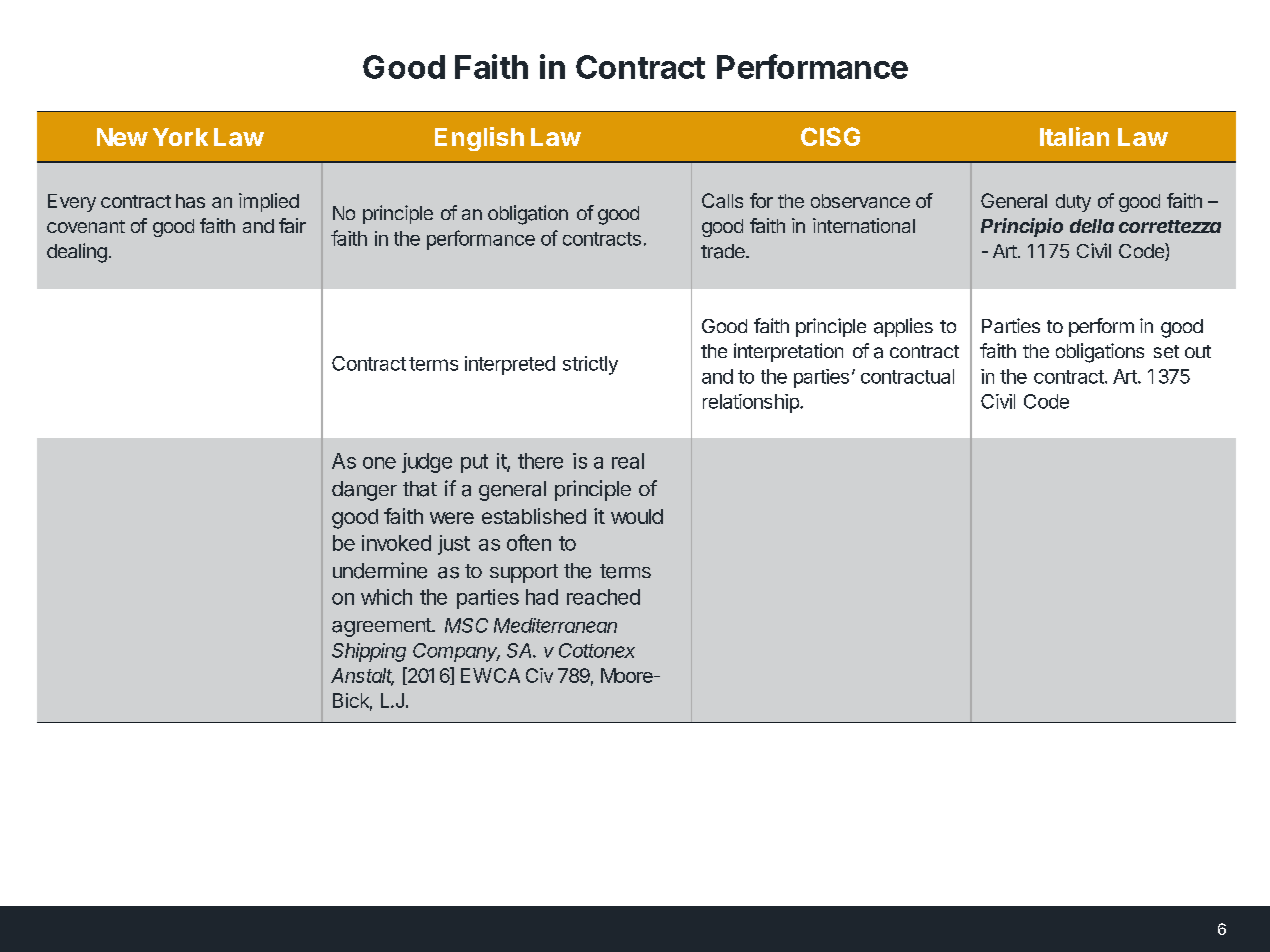  Describe the element at coordinates (752, 403) in the document. I see `relationship` at that location.
